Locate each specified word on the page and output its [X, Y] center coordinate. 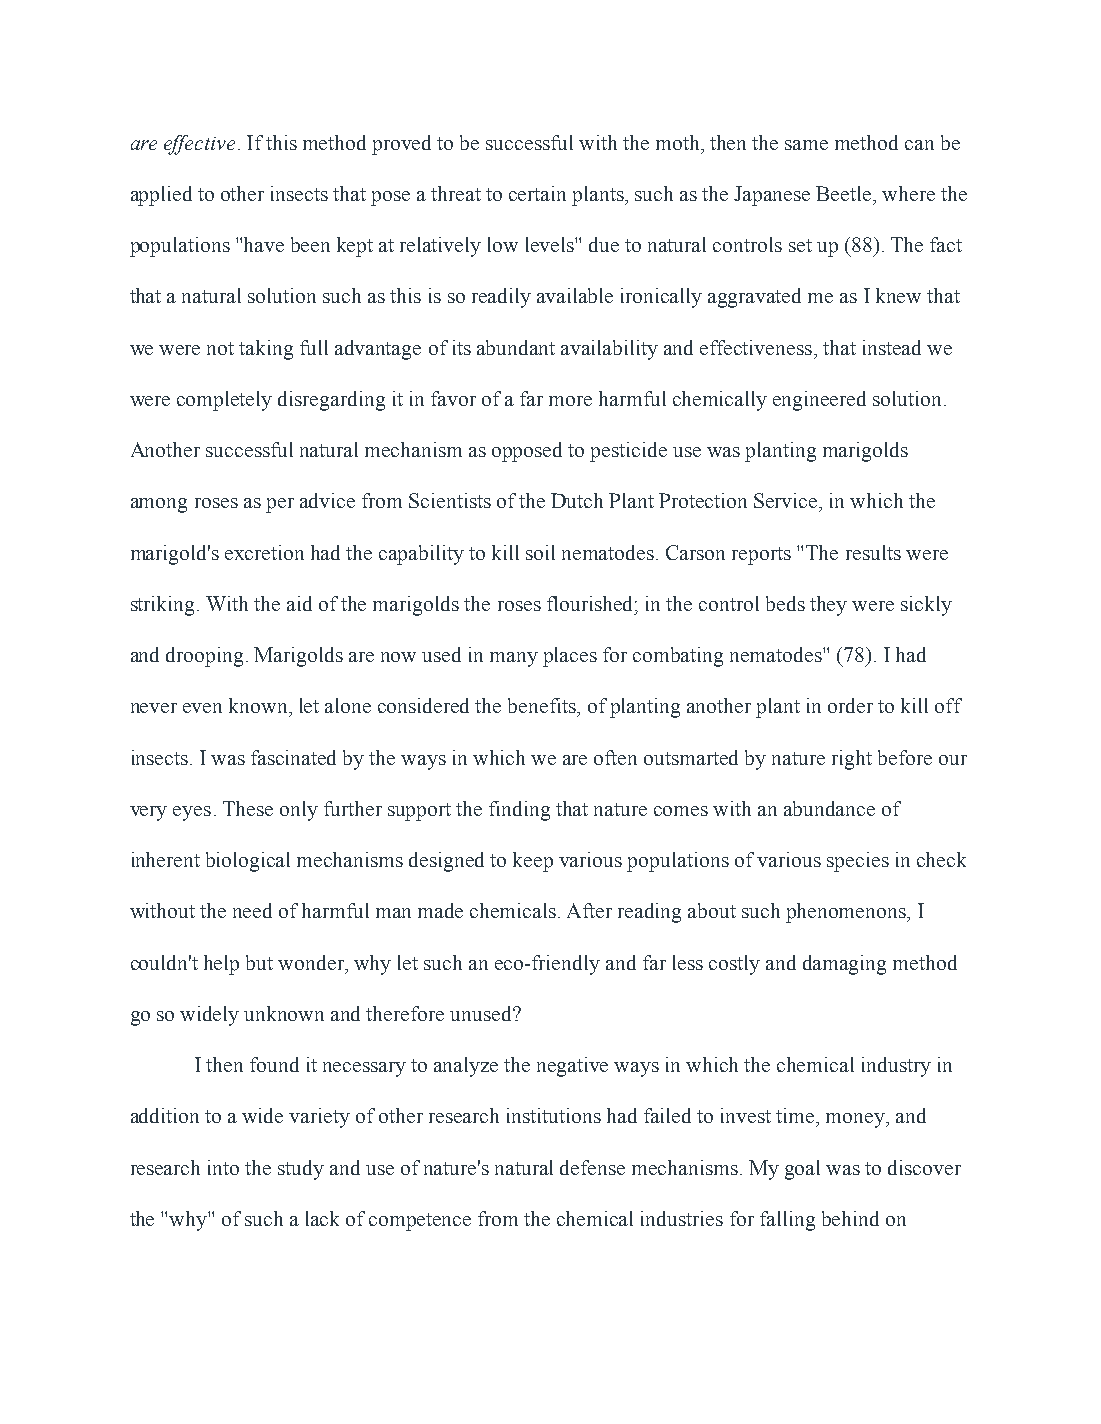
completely [224, 401]
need [252, 910]
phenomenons [847, 913]
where [908, 193]
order [850, 705]
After [589, 910]
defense [592, 1167]
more [570, 401]
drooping [204, 657]
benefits [543, 705]
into [223, 1167]
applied [161, 196]
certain [537, 193]
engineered [819, 401]
